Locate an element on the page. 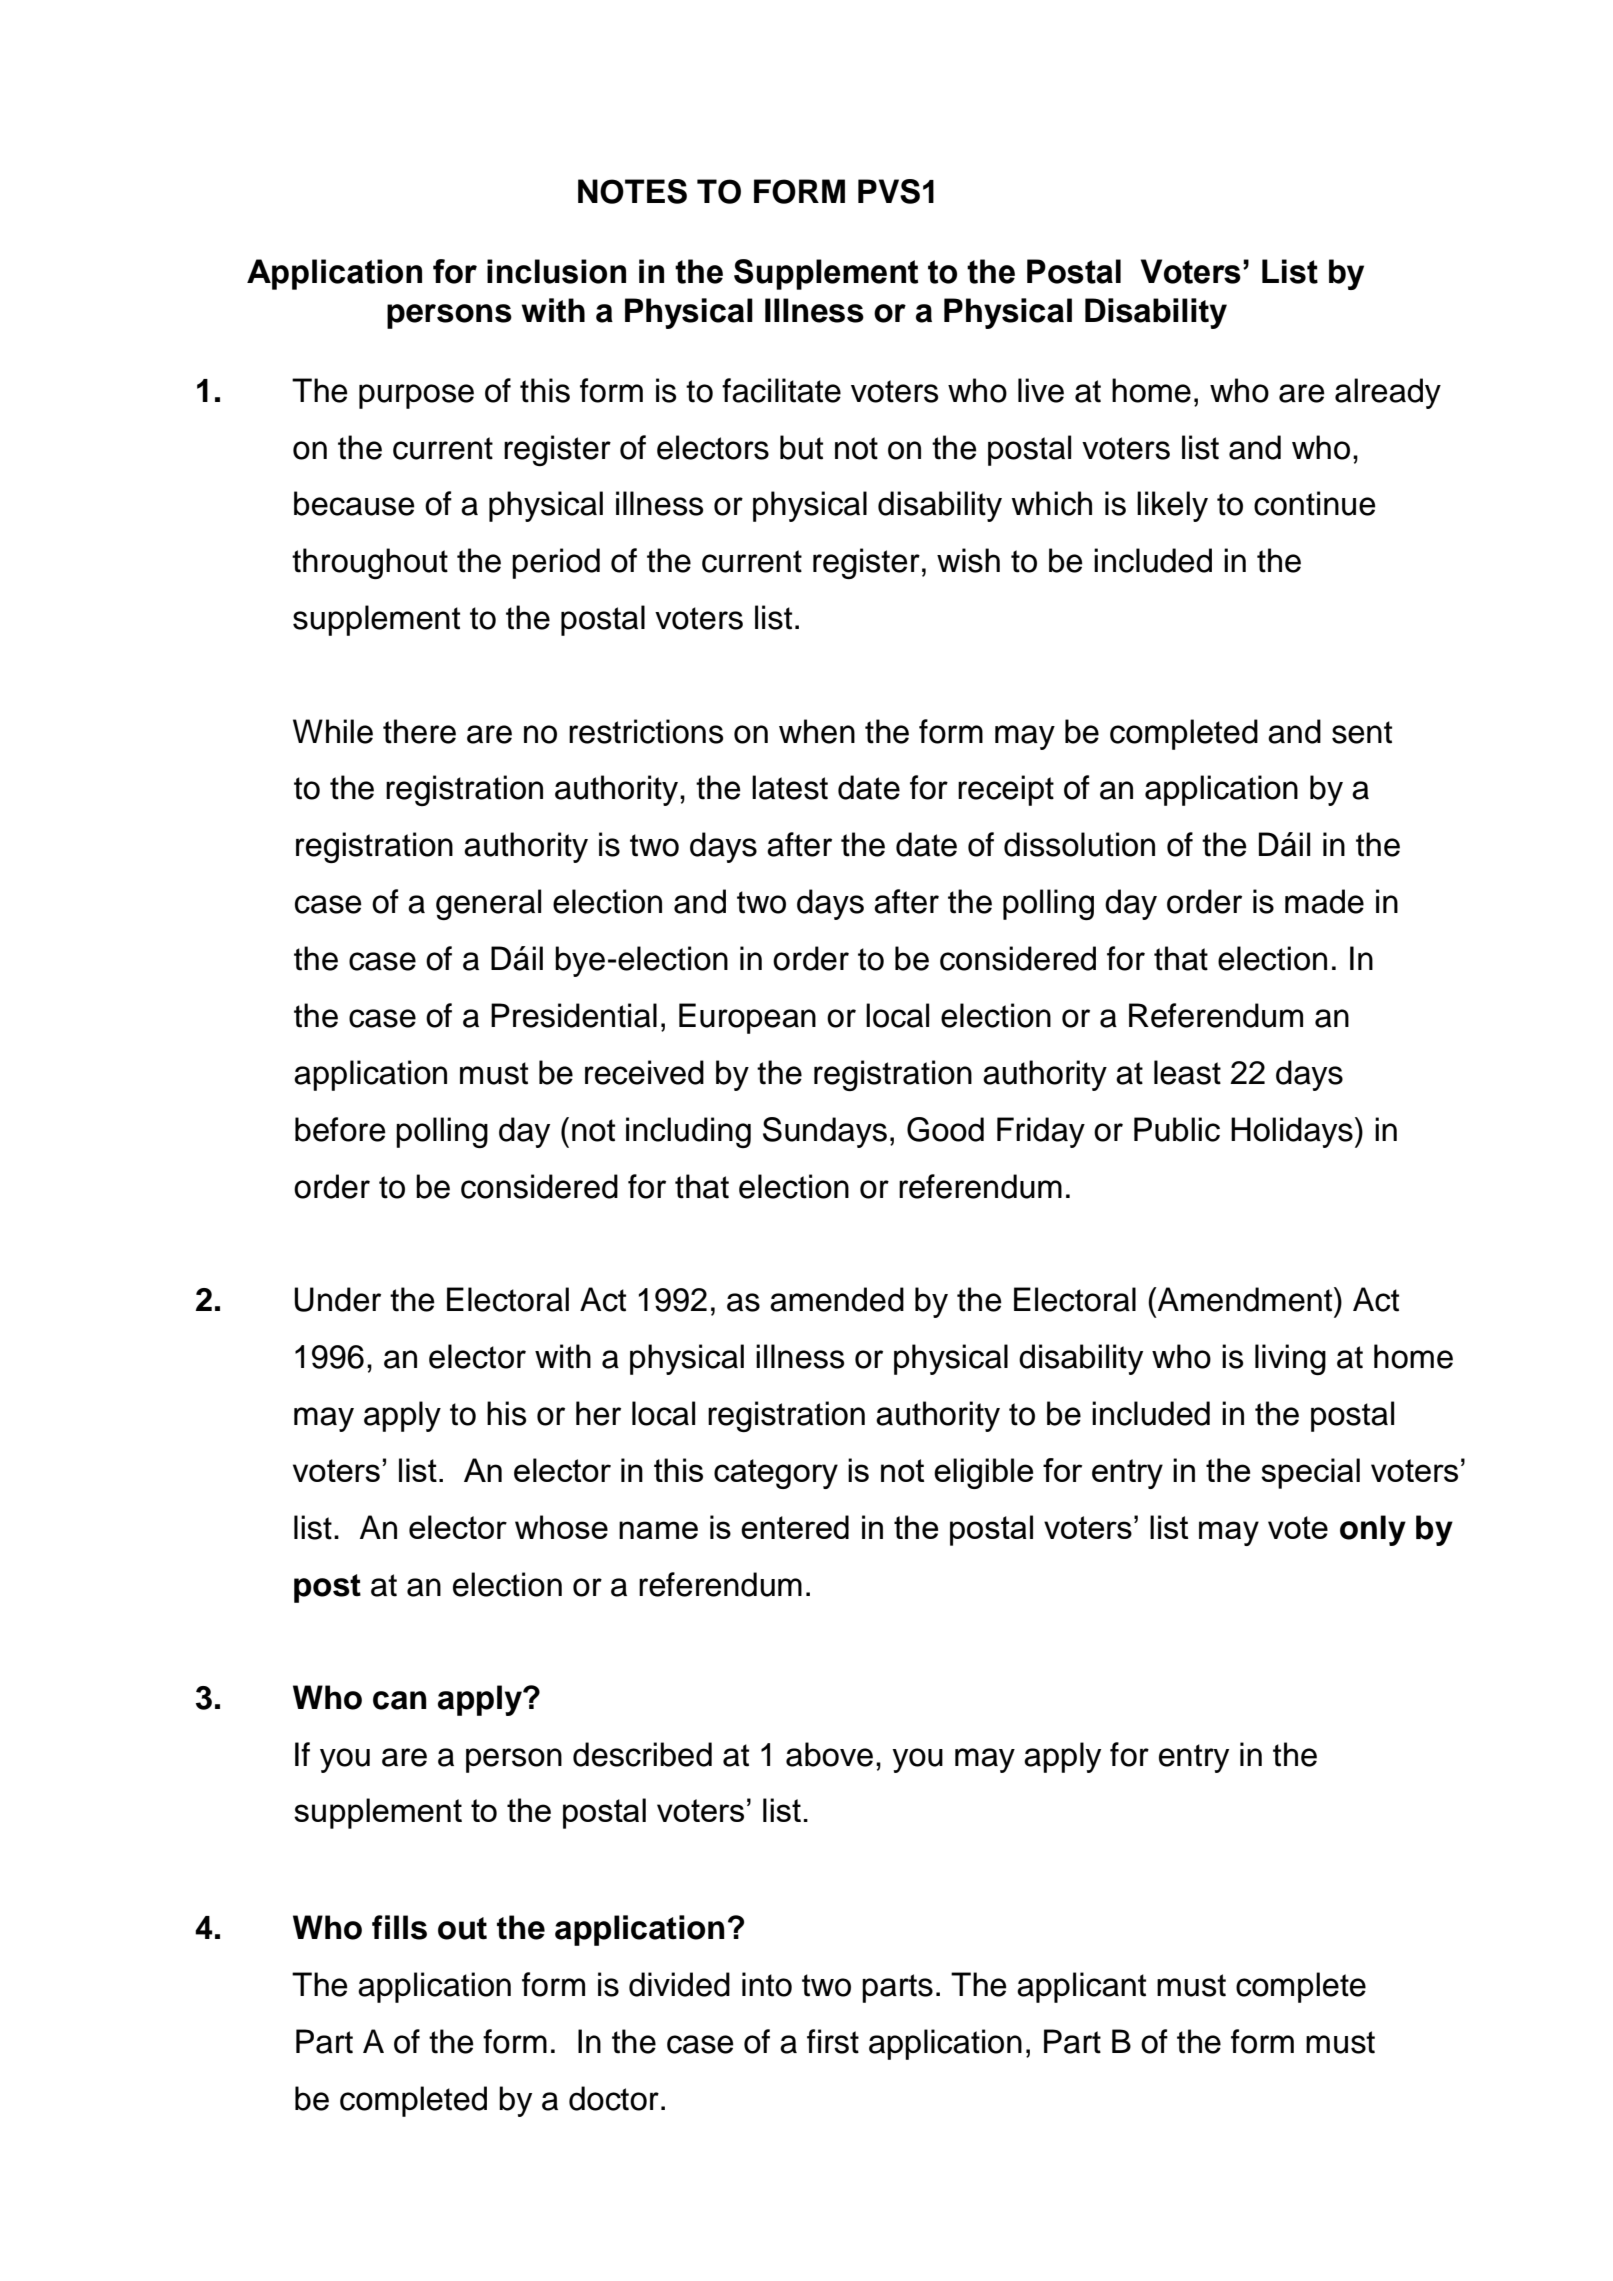 This document has width=1613, height=2281. fills is located at coordinates (399, 1927).
